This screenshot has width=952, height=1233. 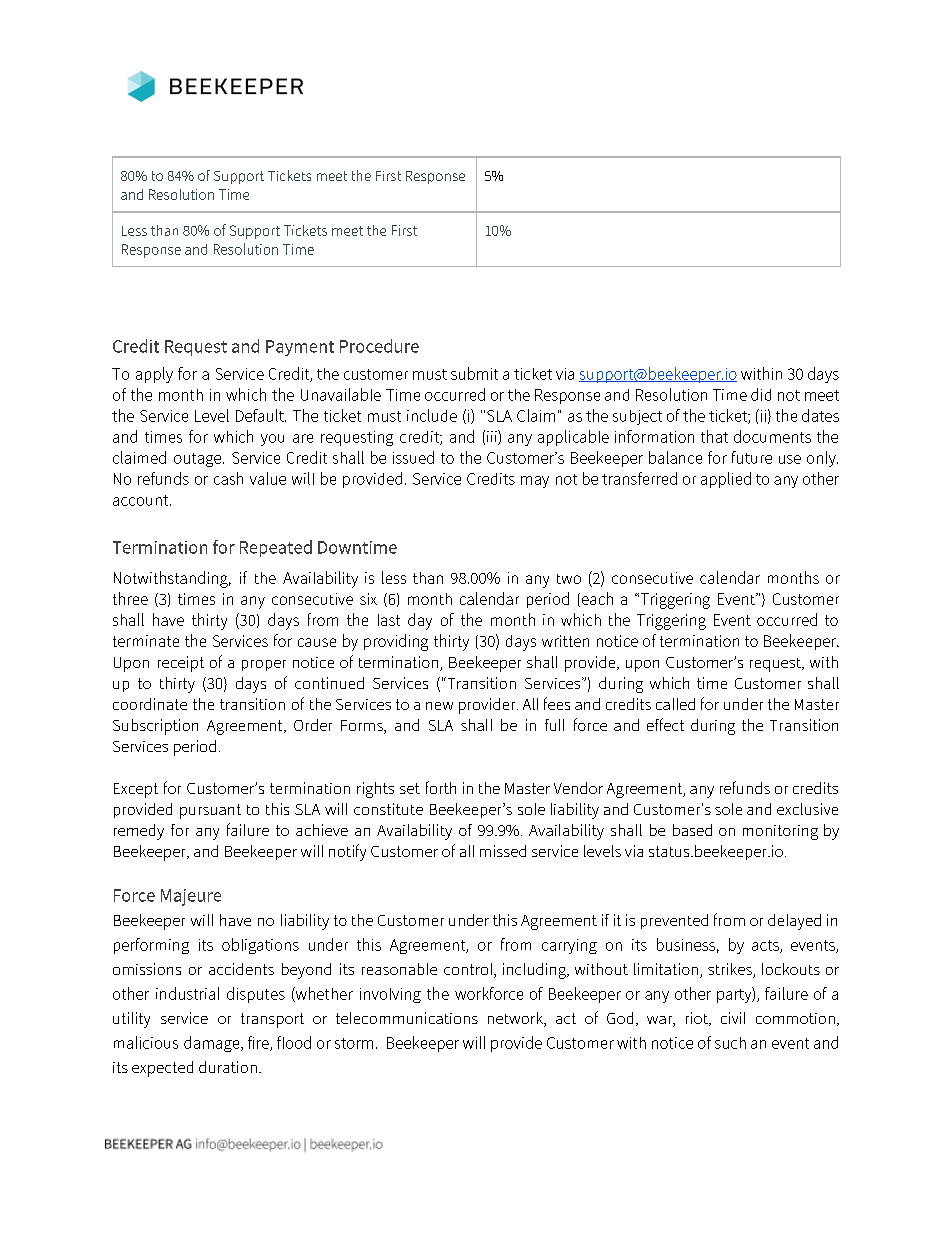 What do you see at coordinates (213, 1044) in the screenshot?
I see `damage` at bounding box center [213, 1044].
